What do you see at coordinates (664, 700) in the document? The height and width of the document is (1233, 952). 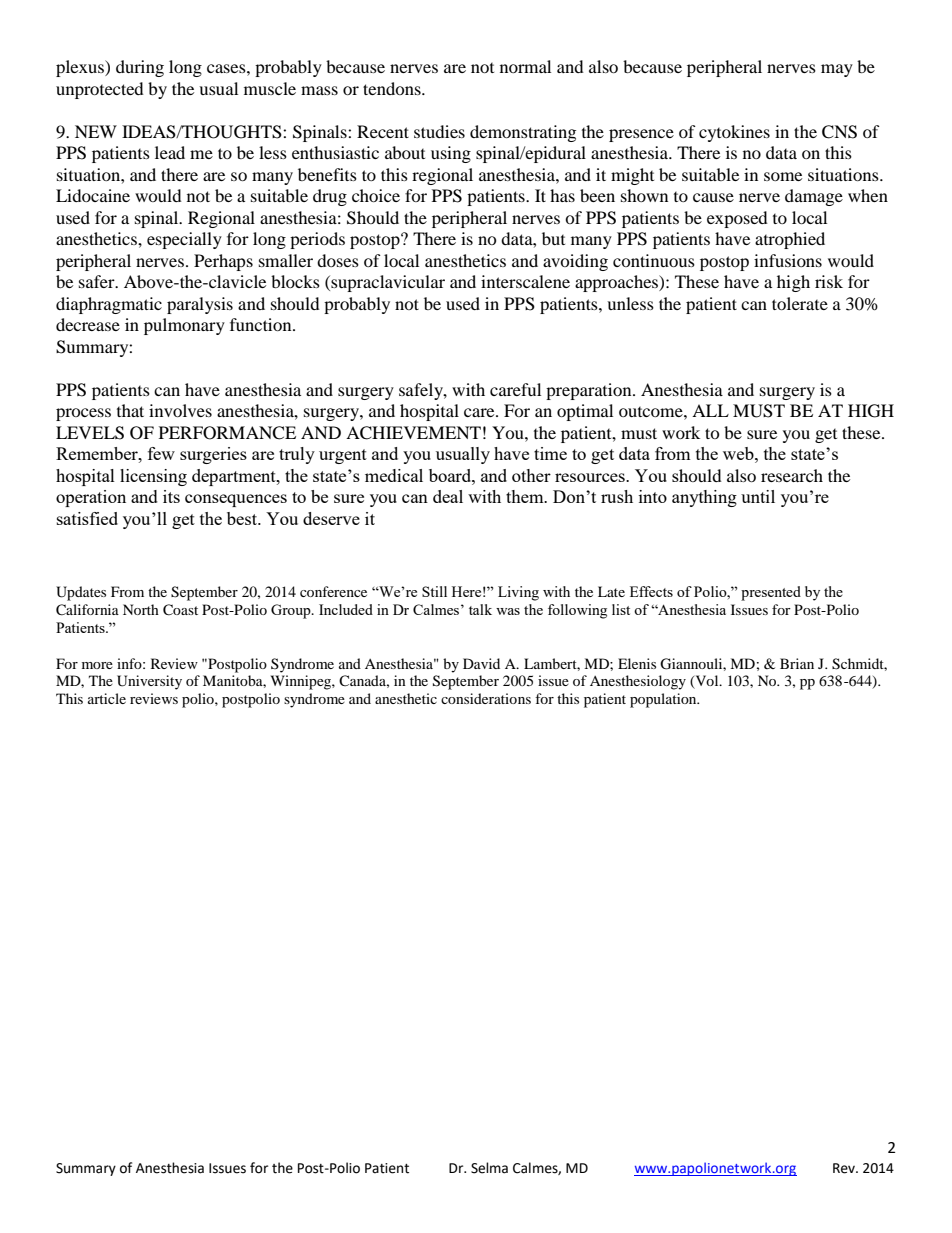 I see `population` at bounding box center [664, 700].
